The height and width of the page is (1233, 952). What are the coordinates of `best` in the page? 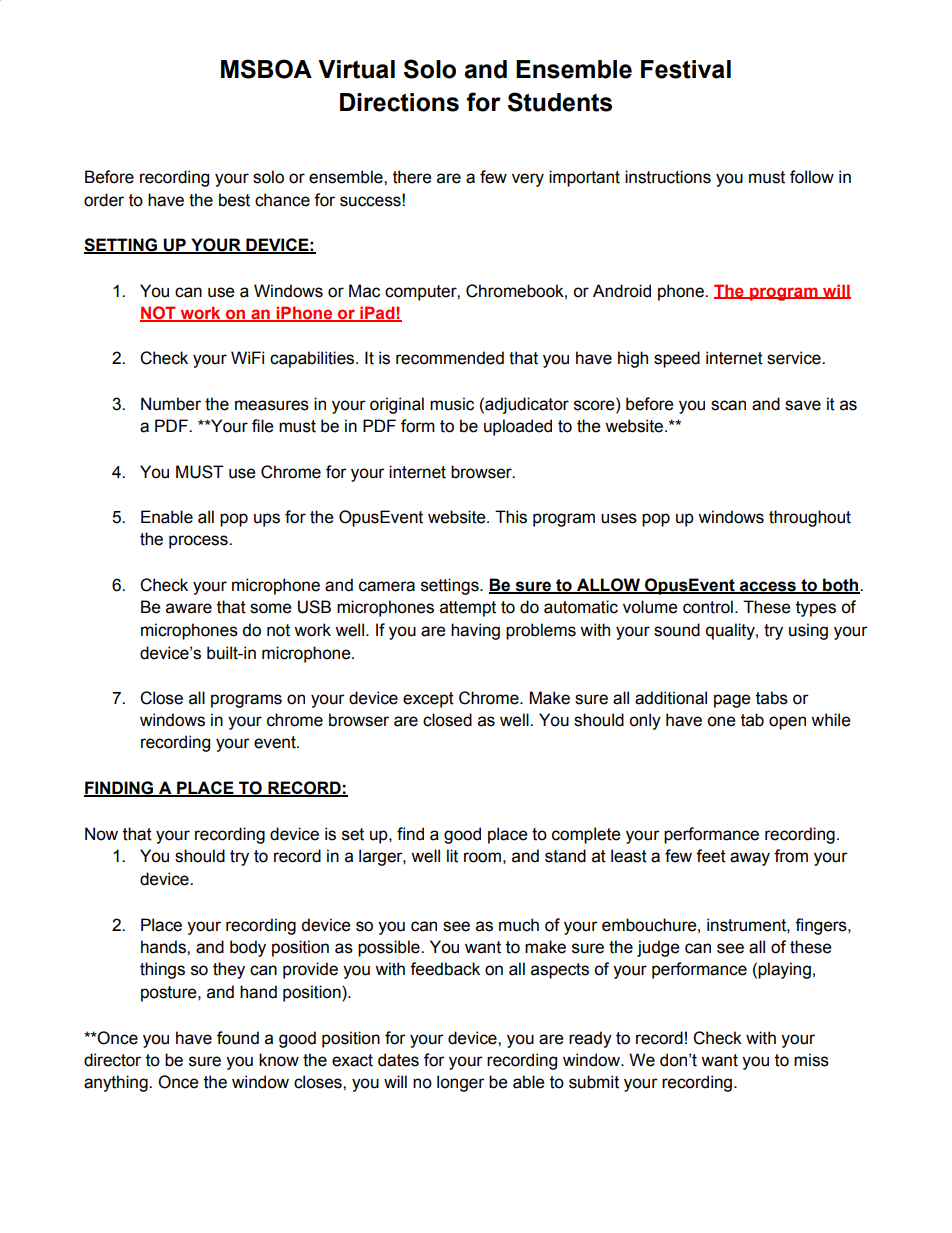 It's located at (234, 200).
